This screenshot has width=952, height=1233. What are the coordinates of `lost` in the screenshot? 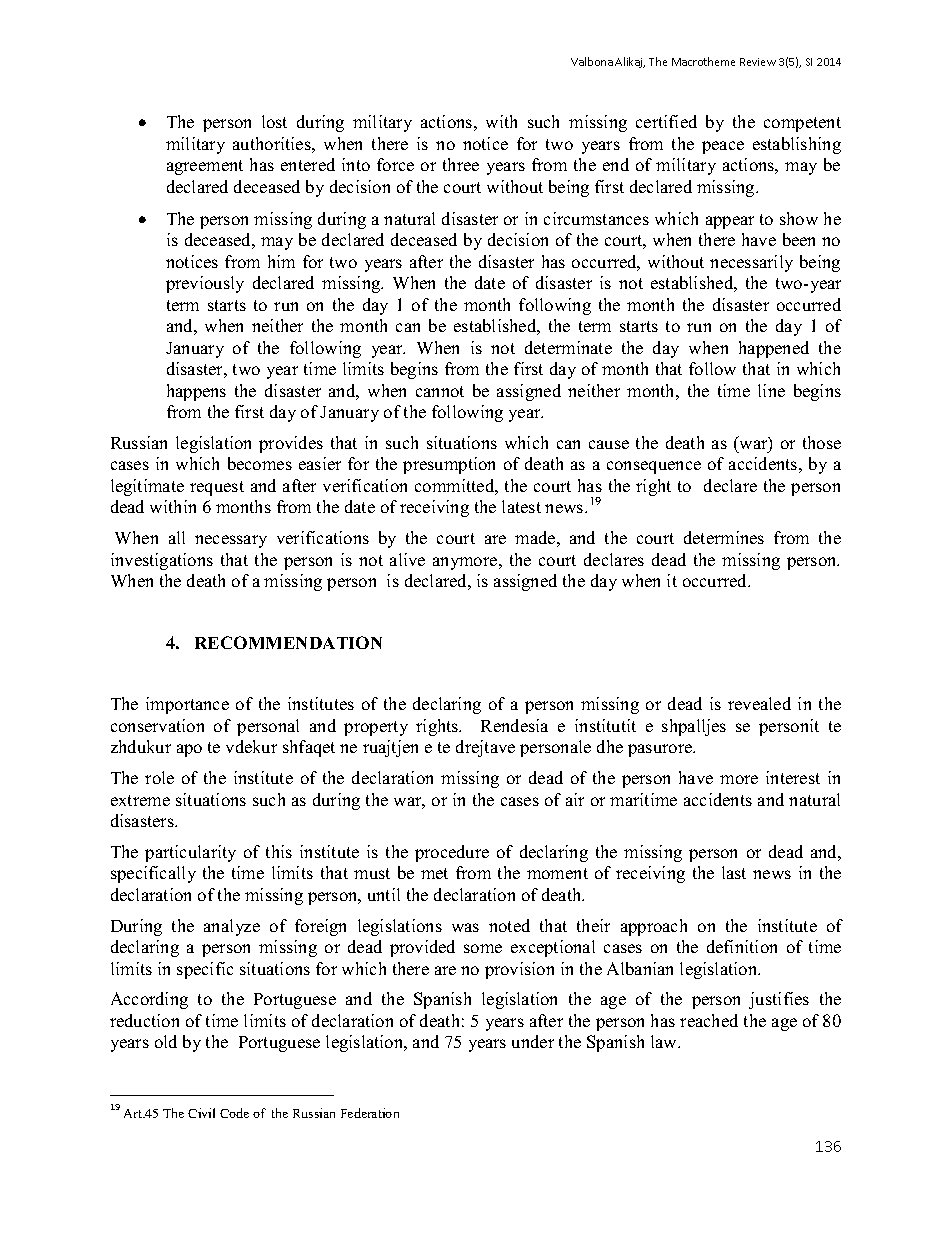 It's located at (274, 121).
